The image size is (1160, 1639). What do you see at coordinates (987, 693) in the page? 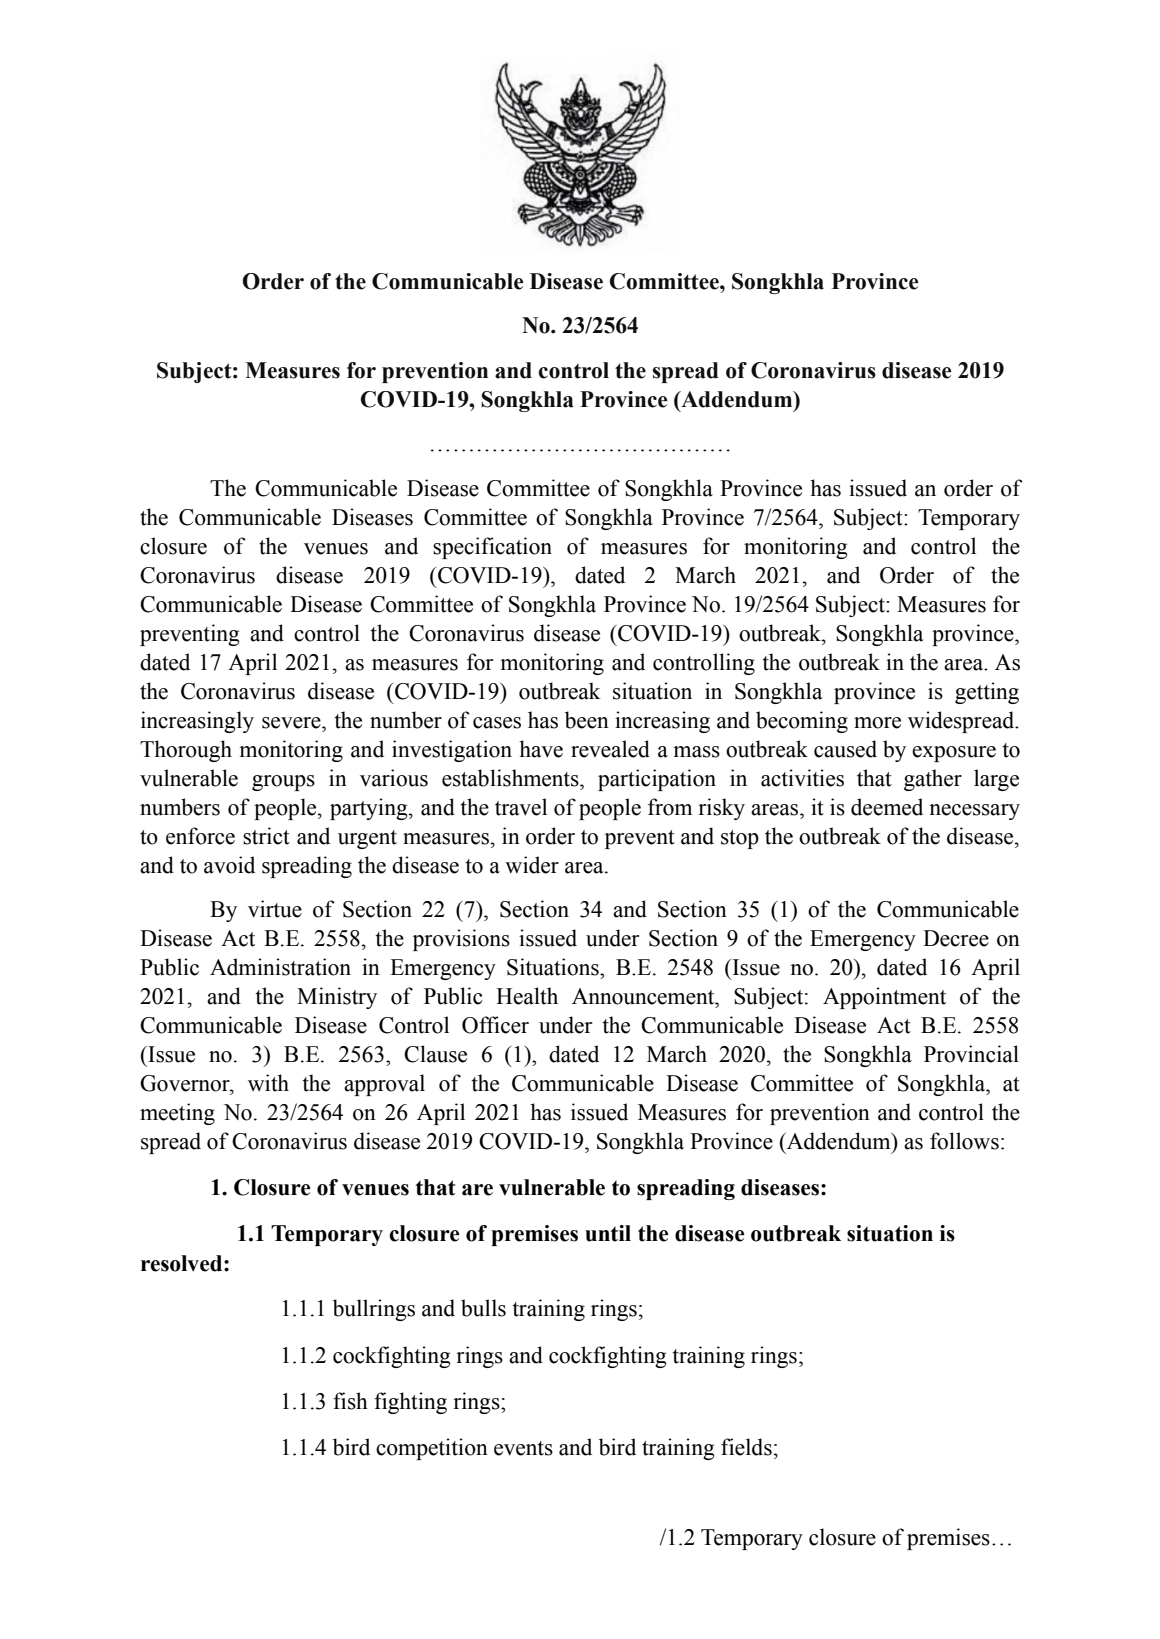
I see `getting` at bounding box center [987, 693].
